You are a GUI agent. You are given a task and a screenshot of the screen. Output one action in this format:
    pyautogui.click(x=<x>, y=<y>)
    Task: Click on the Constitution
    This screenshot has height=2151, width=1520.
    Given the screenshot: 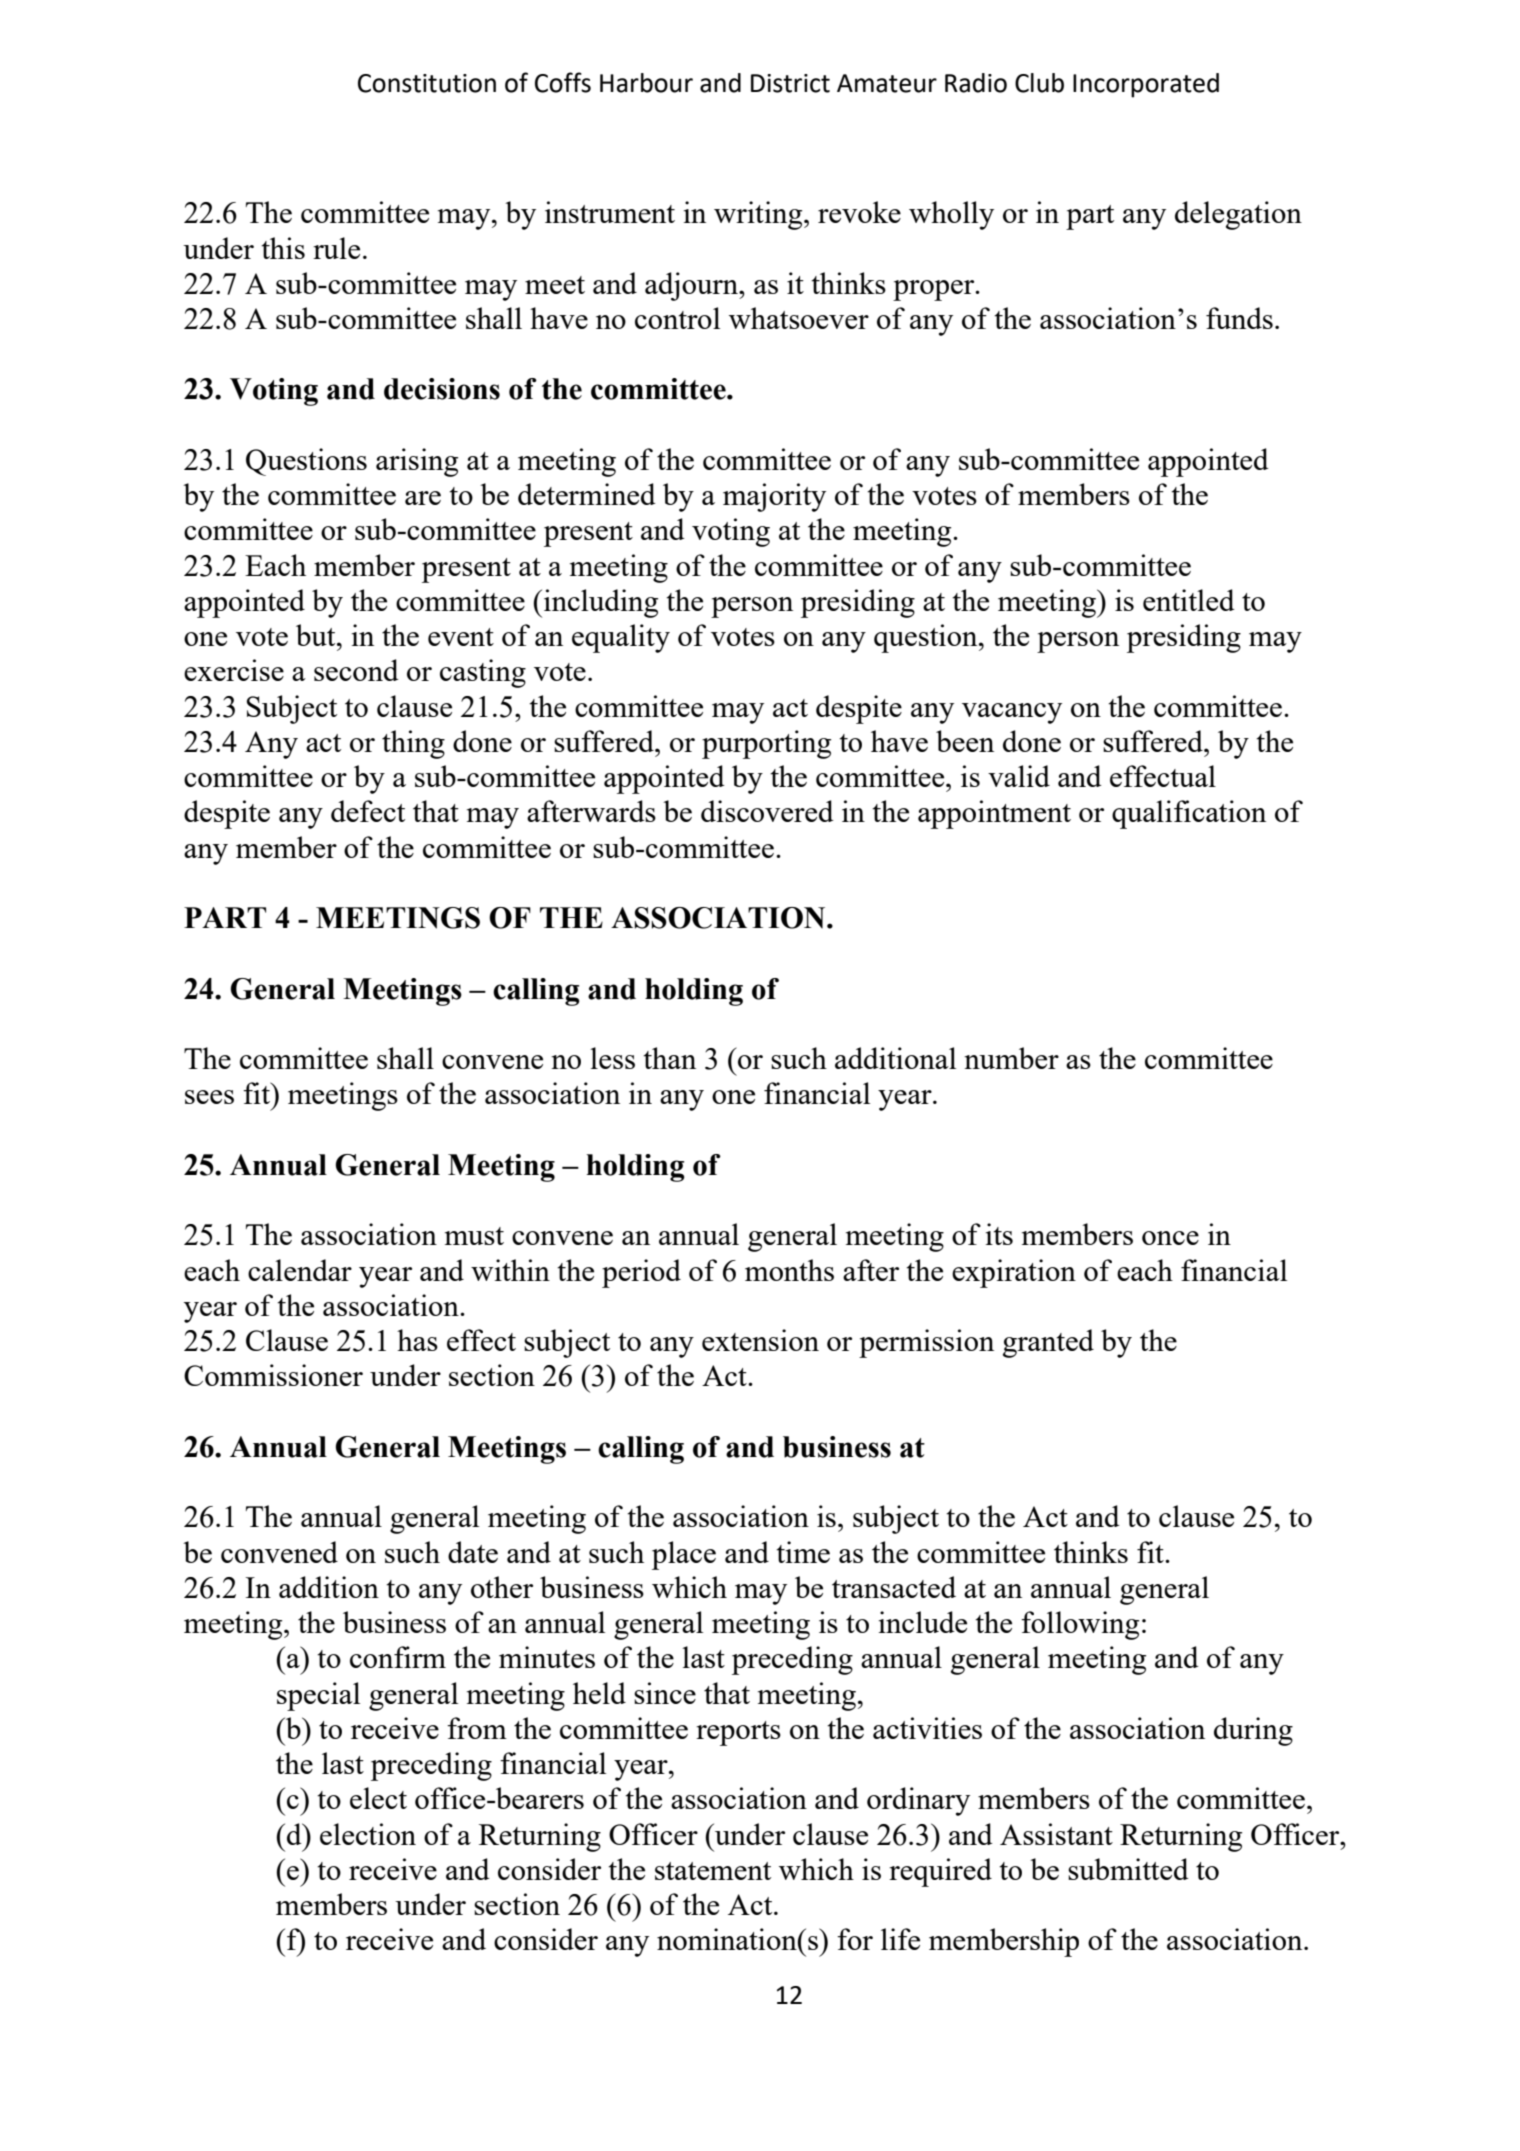 What is the action you would take?
    pyautogui.click(x=427, y=83)
